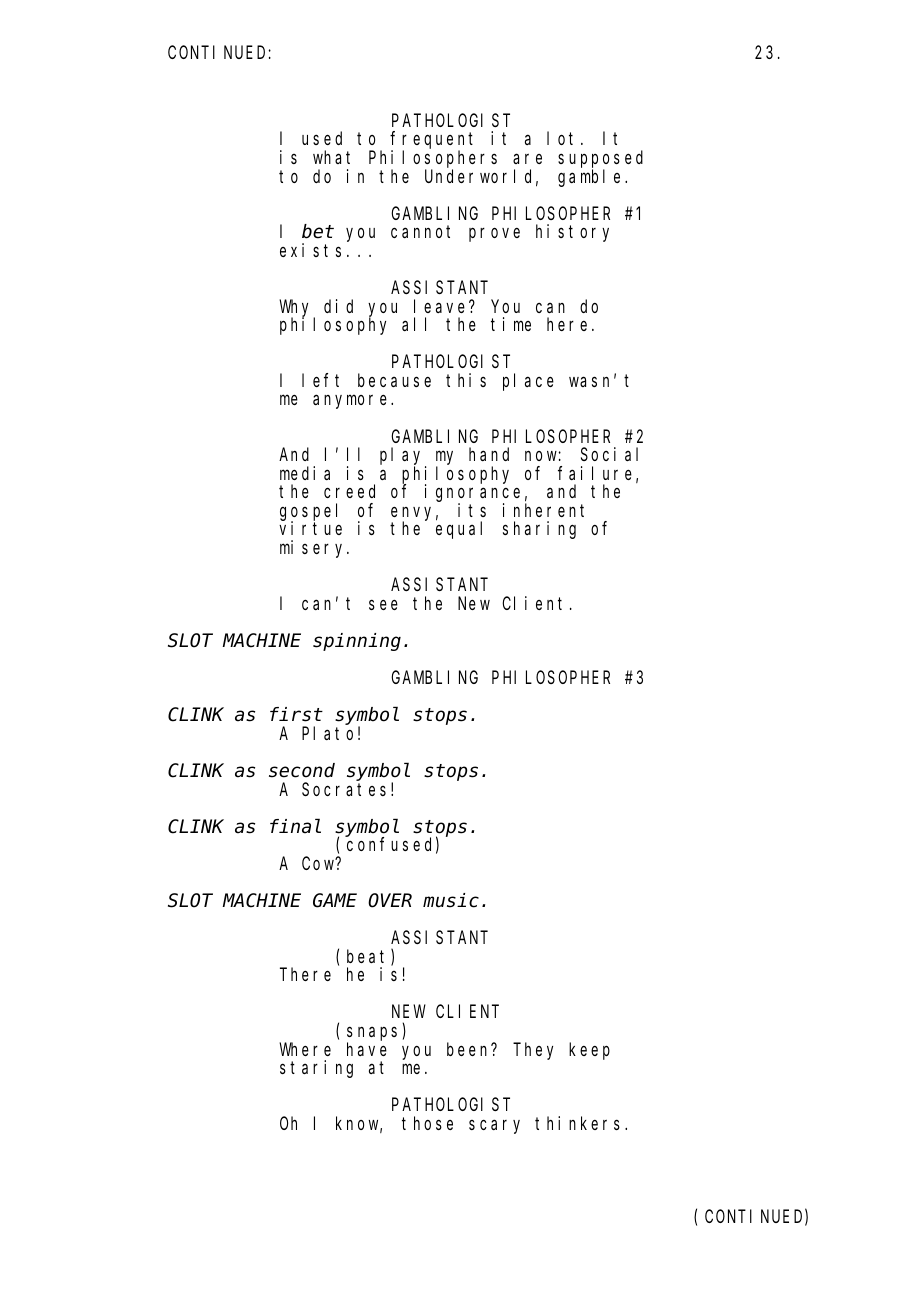 The height and width of the image is (1308, 924). I want to click on anymore, so click(352, 402).
